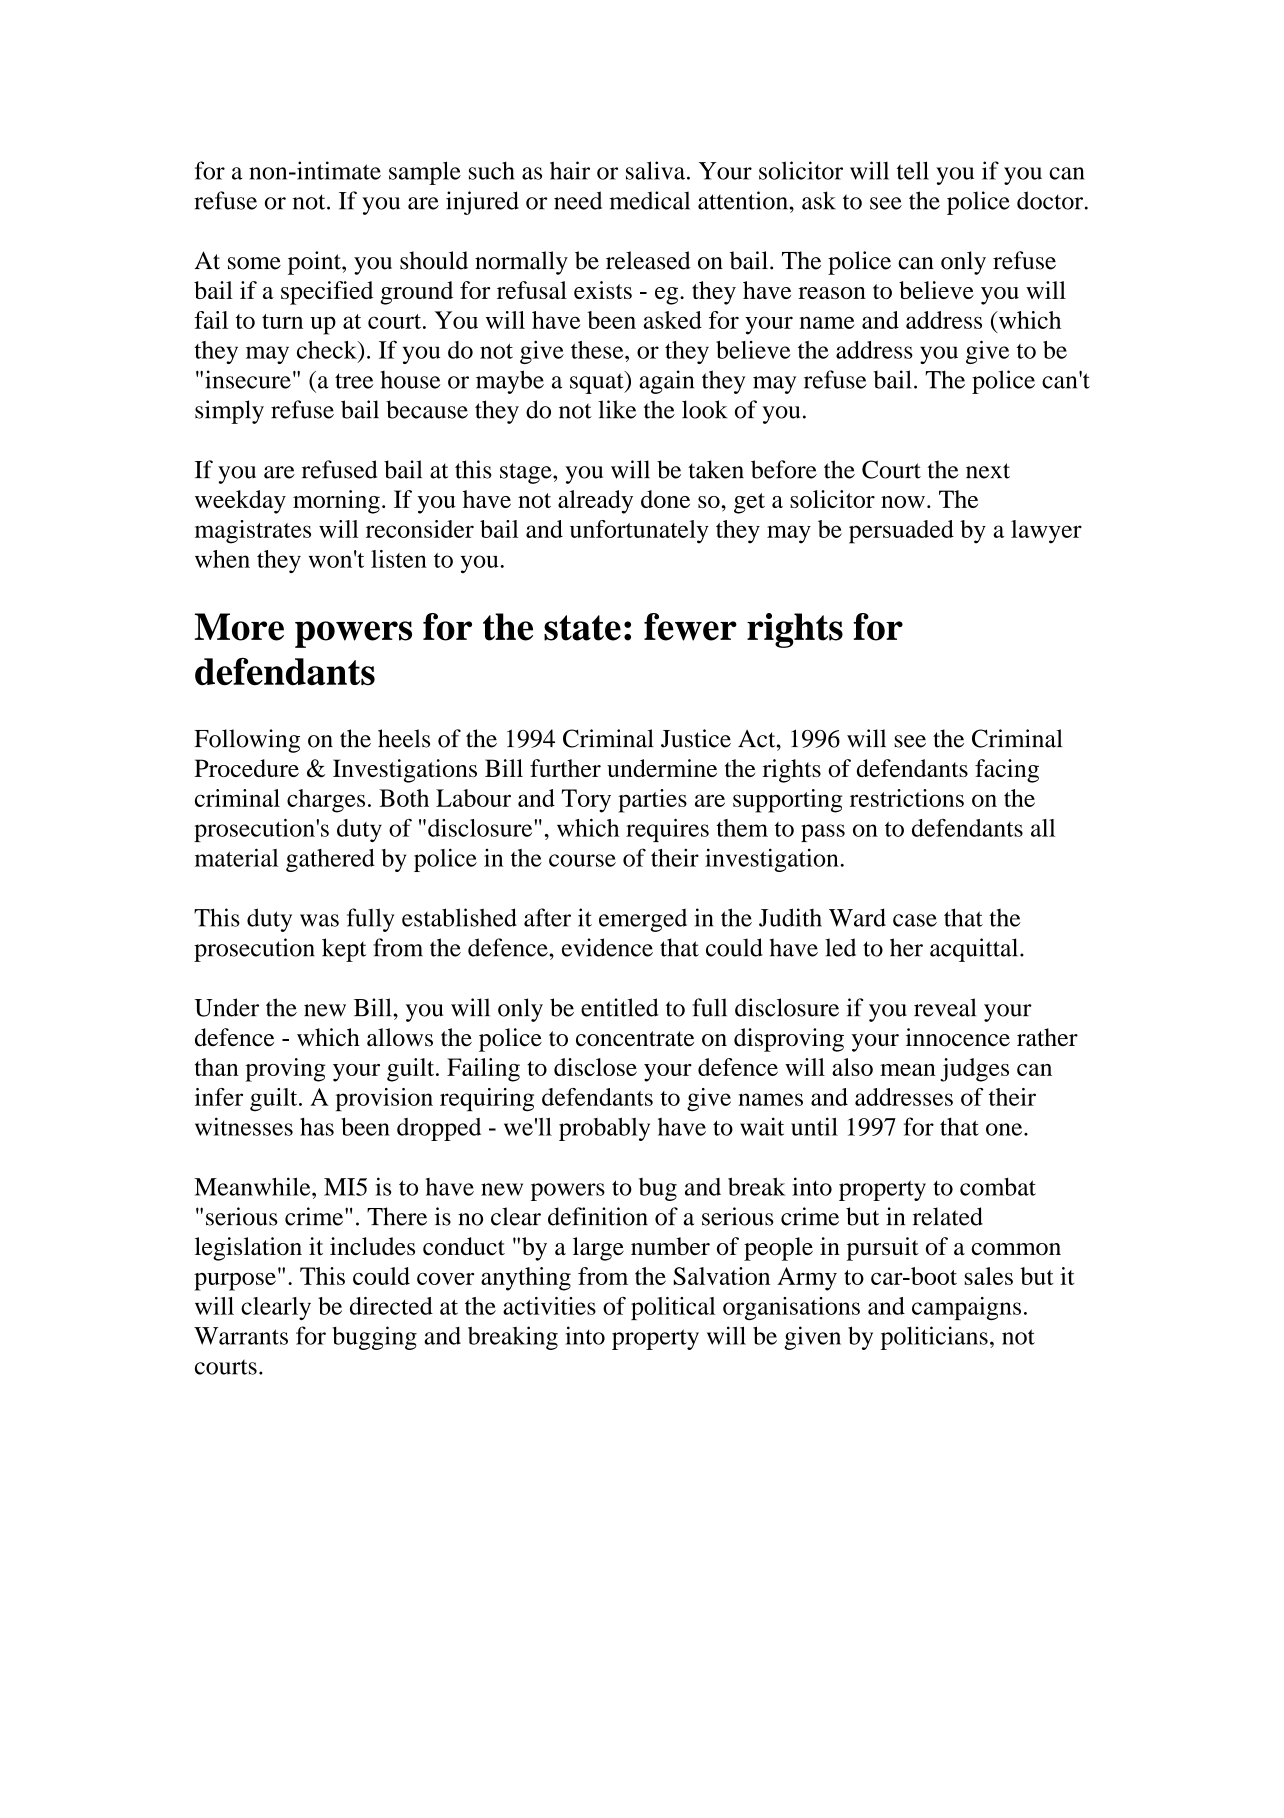 The width and height of the document is (1284, 1818). I want to click on directed, so click(391, 1306).
